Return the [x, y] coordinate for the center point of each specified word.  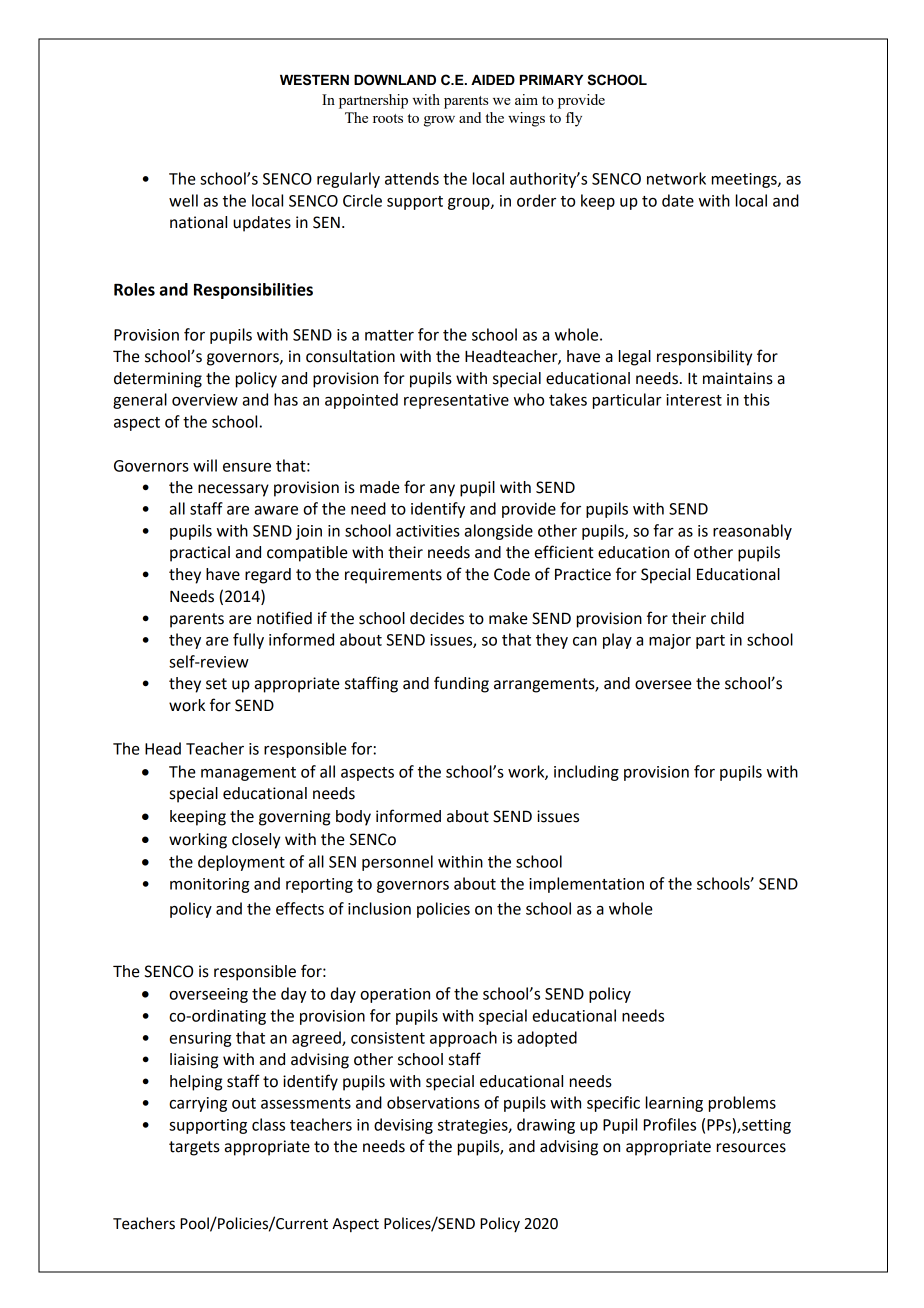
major [670, 641]
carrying [198, 1104]
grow [439, 121]
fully [248, 641]
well [183, 200]
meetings [745, 180]
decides [437, 618]
